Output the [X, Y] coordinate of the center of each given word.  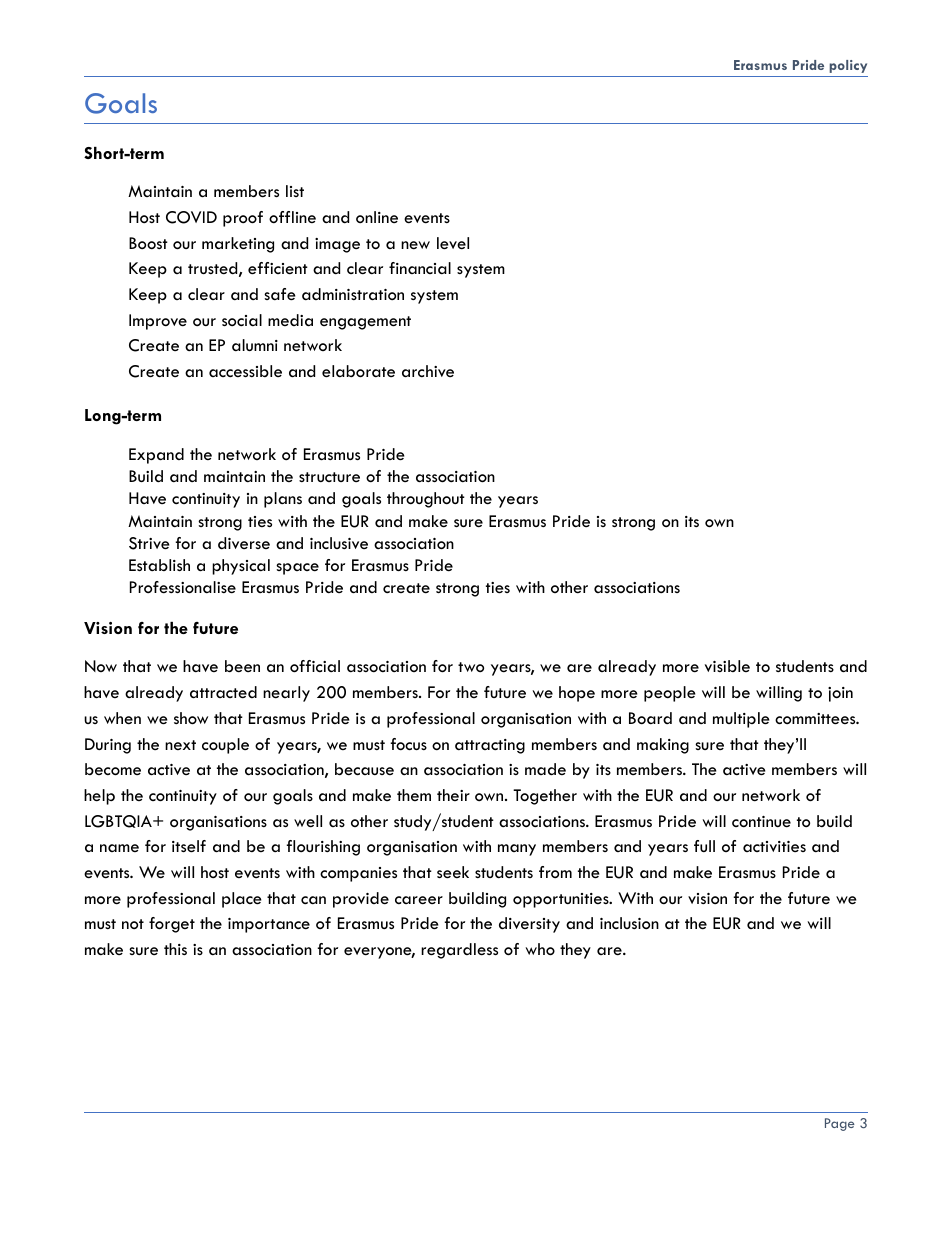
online [377, 217]
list [295, 191]
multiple [741, 720]
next [180, 745]
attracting [490, 746]
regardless [459, 951]
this [175, 949]
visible [727, 666]
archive [428, 371]
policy [848, 66]
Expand [156, 456]
